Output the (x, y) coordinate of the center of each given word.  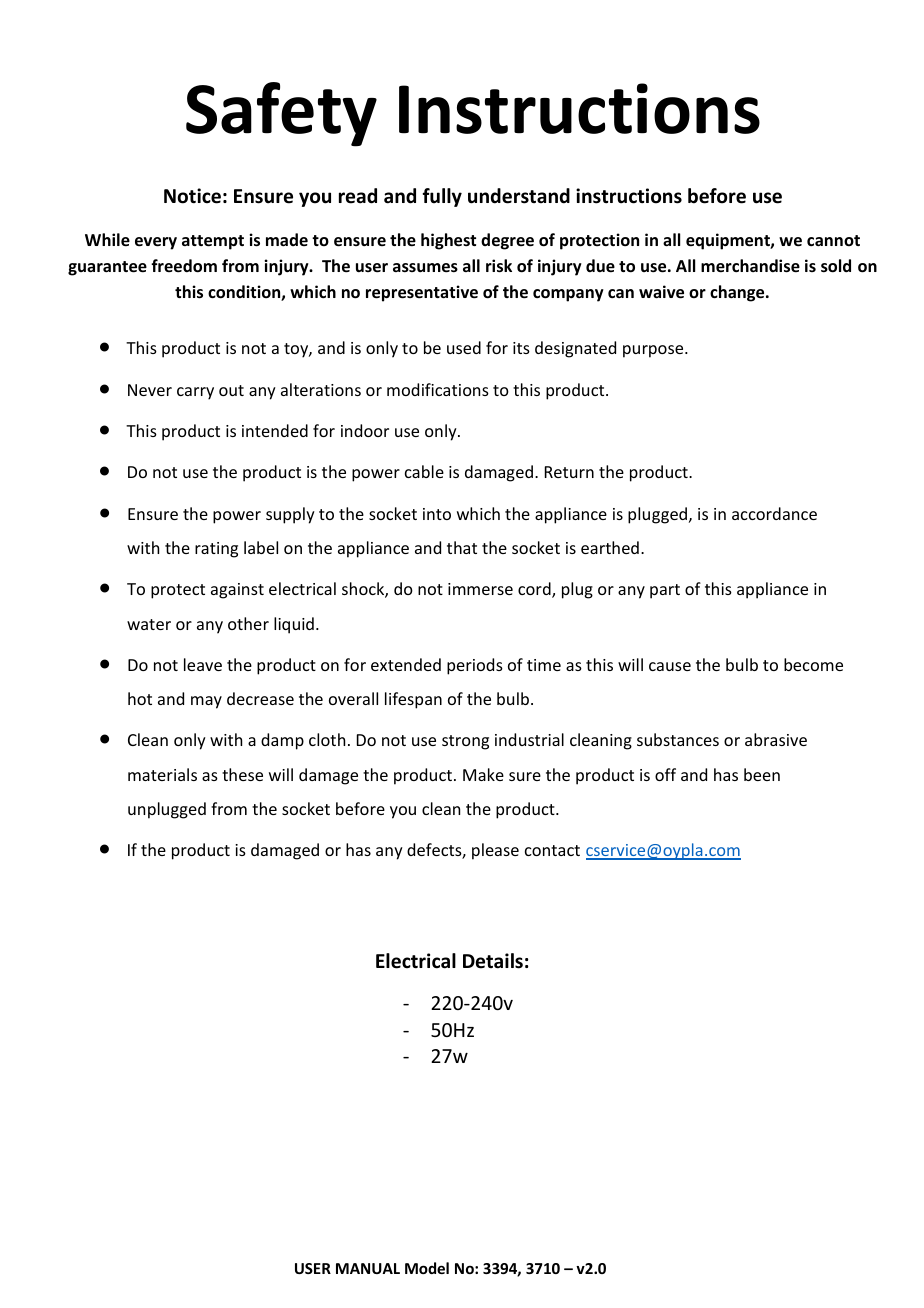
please (495, 851)
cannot (833, 240)
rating (216, 550)
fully (442, 197)
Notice (192, 196)
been (762, 774)
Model (427, 1268)
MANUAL (368, 1268)
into (437, 514)
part (665, 591)
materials (162, 774)
